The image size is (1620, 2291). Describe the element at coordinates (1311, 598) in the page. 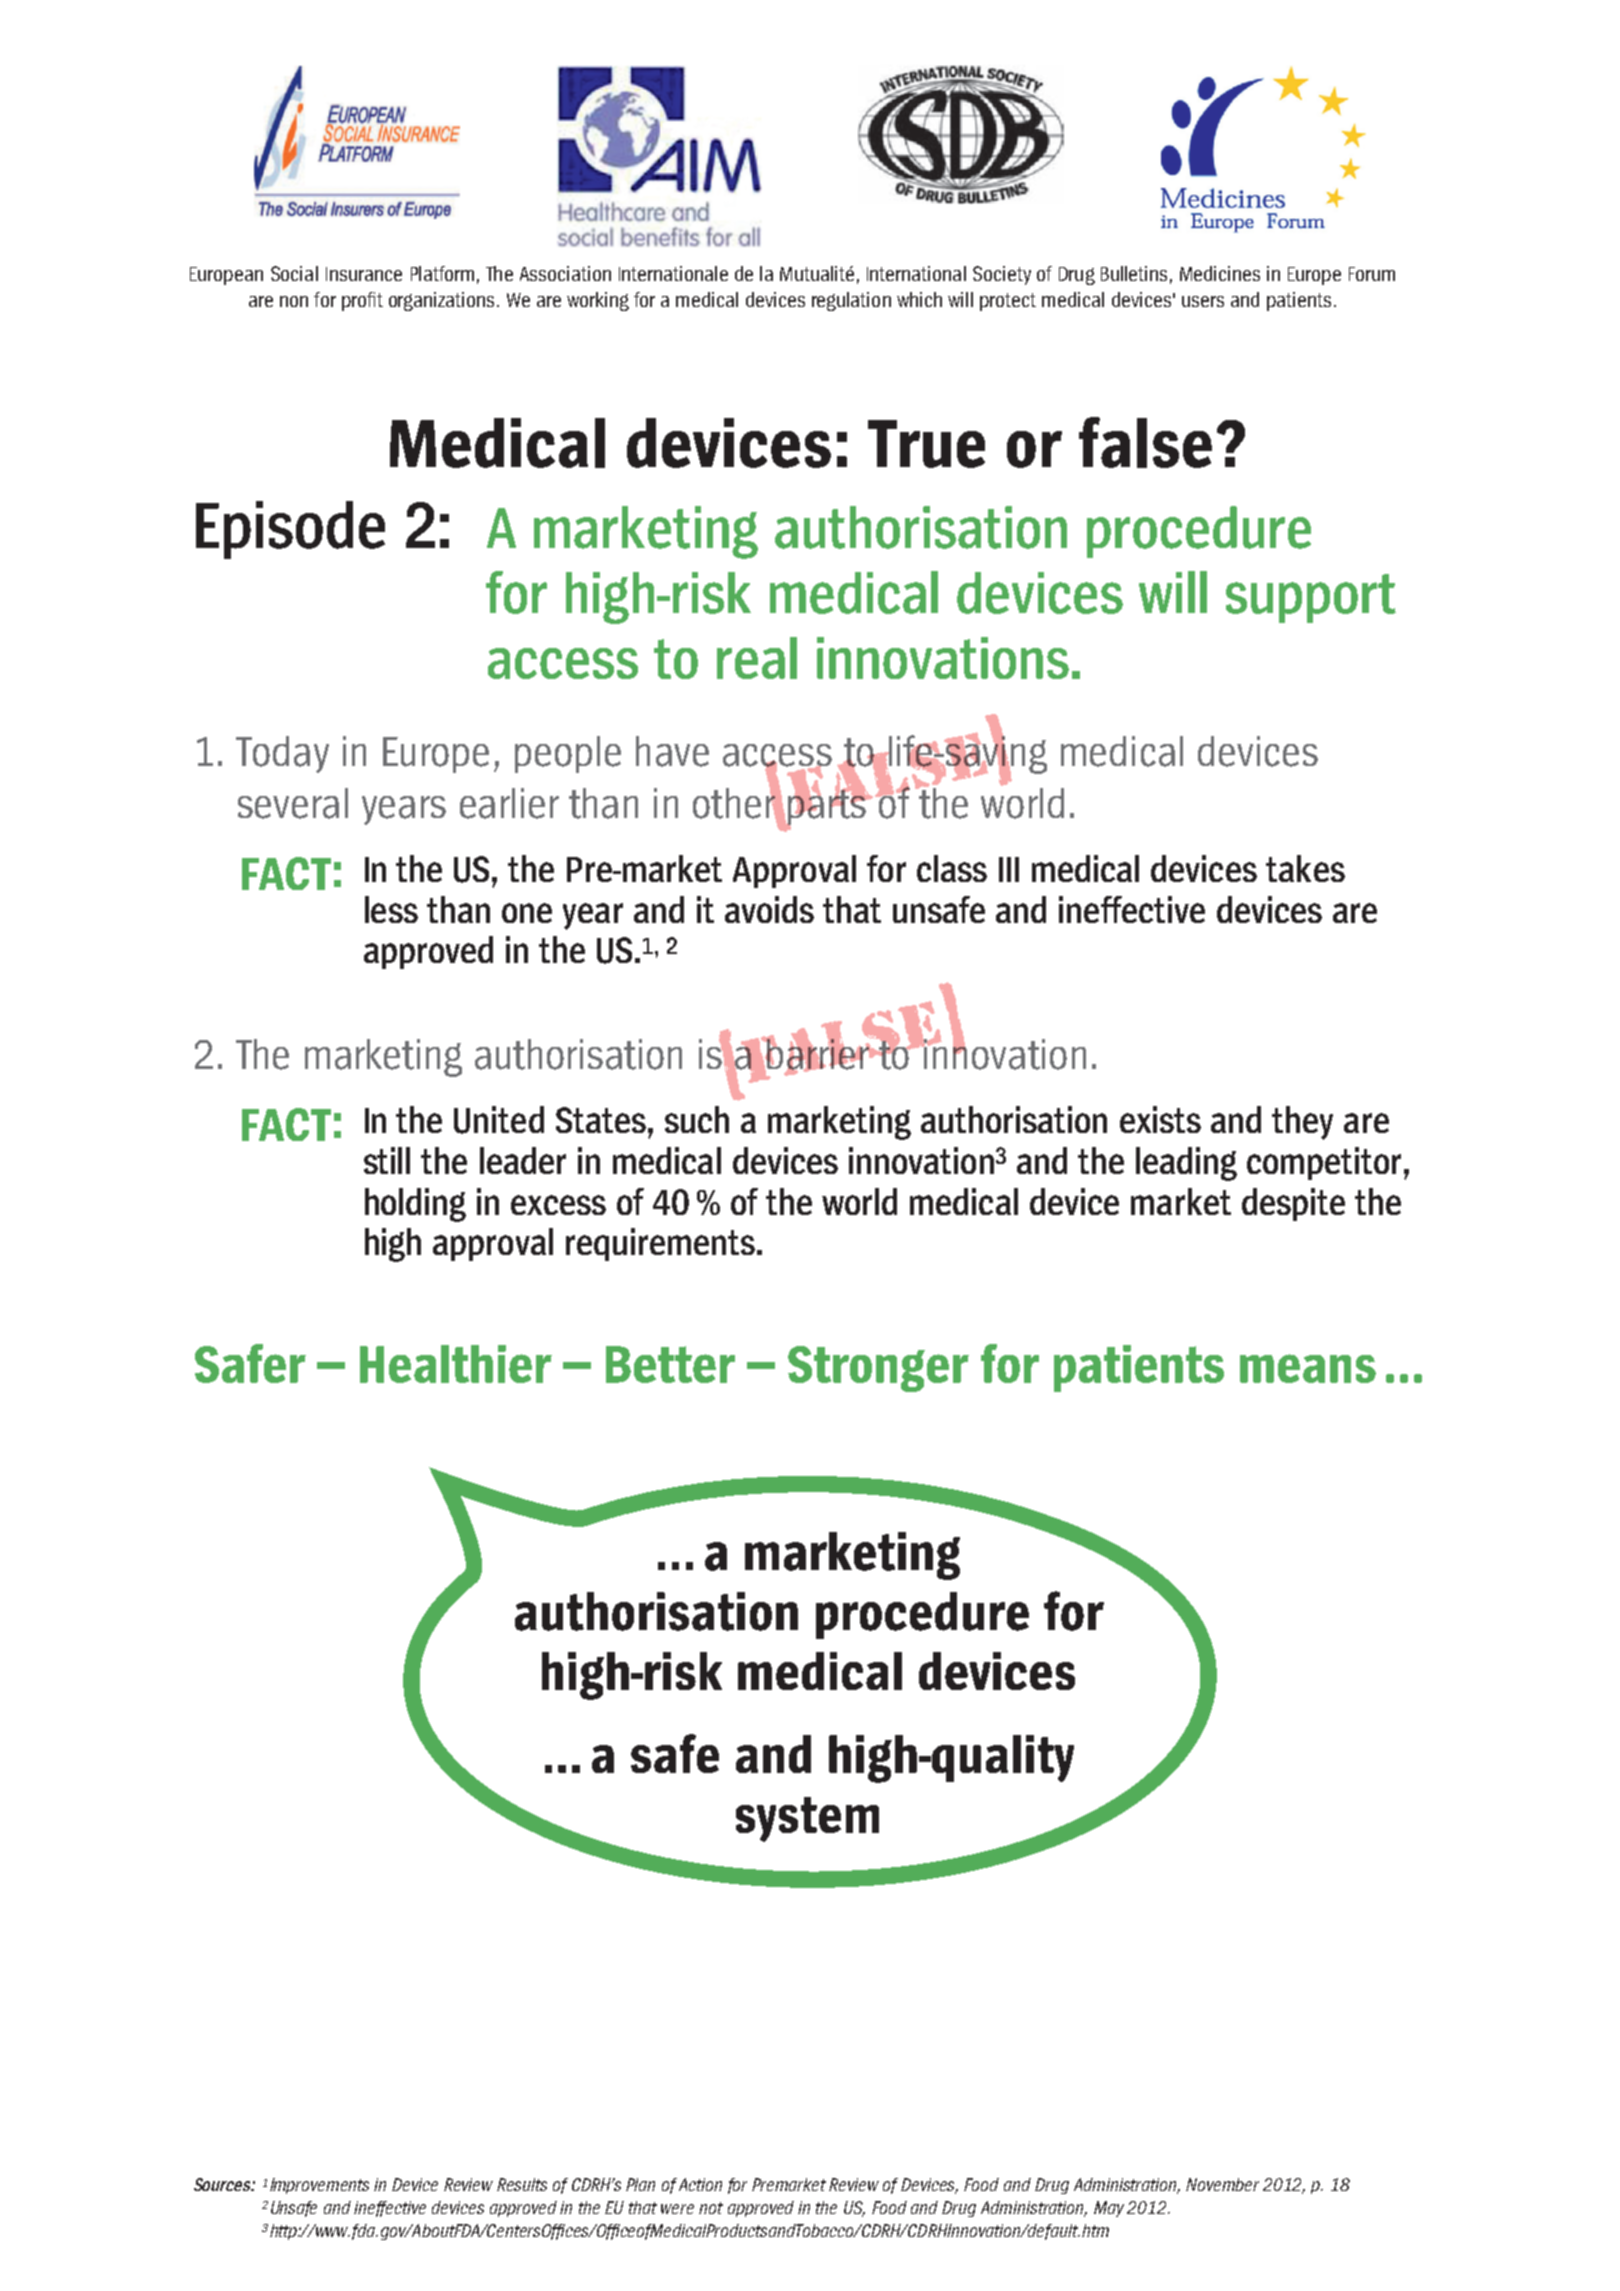

I see `support` at that location.
